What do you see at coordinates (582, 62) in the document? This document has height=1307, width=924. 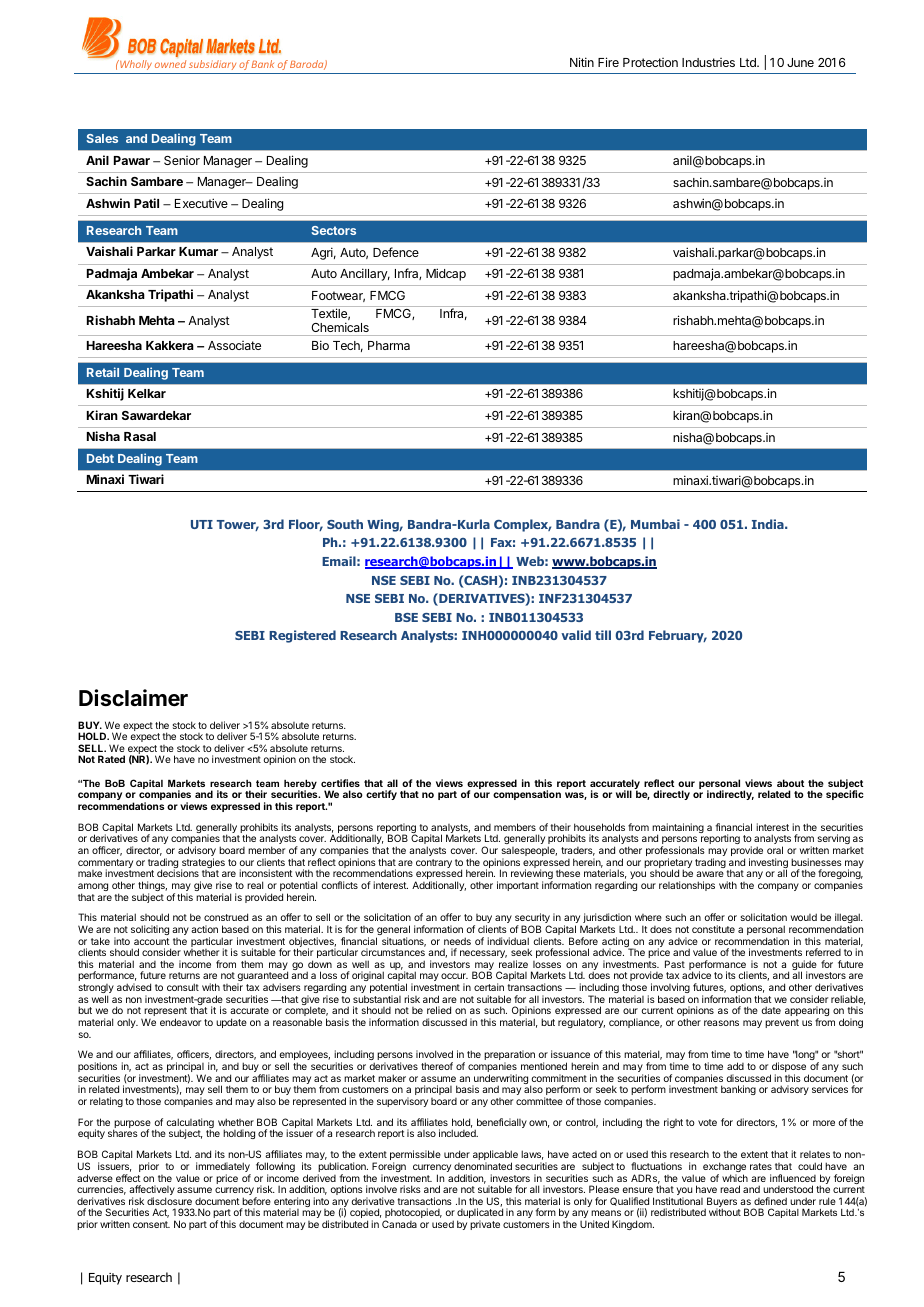 I see `Nitin` at bounding box center [582, 62].
